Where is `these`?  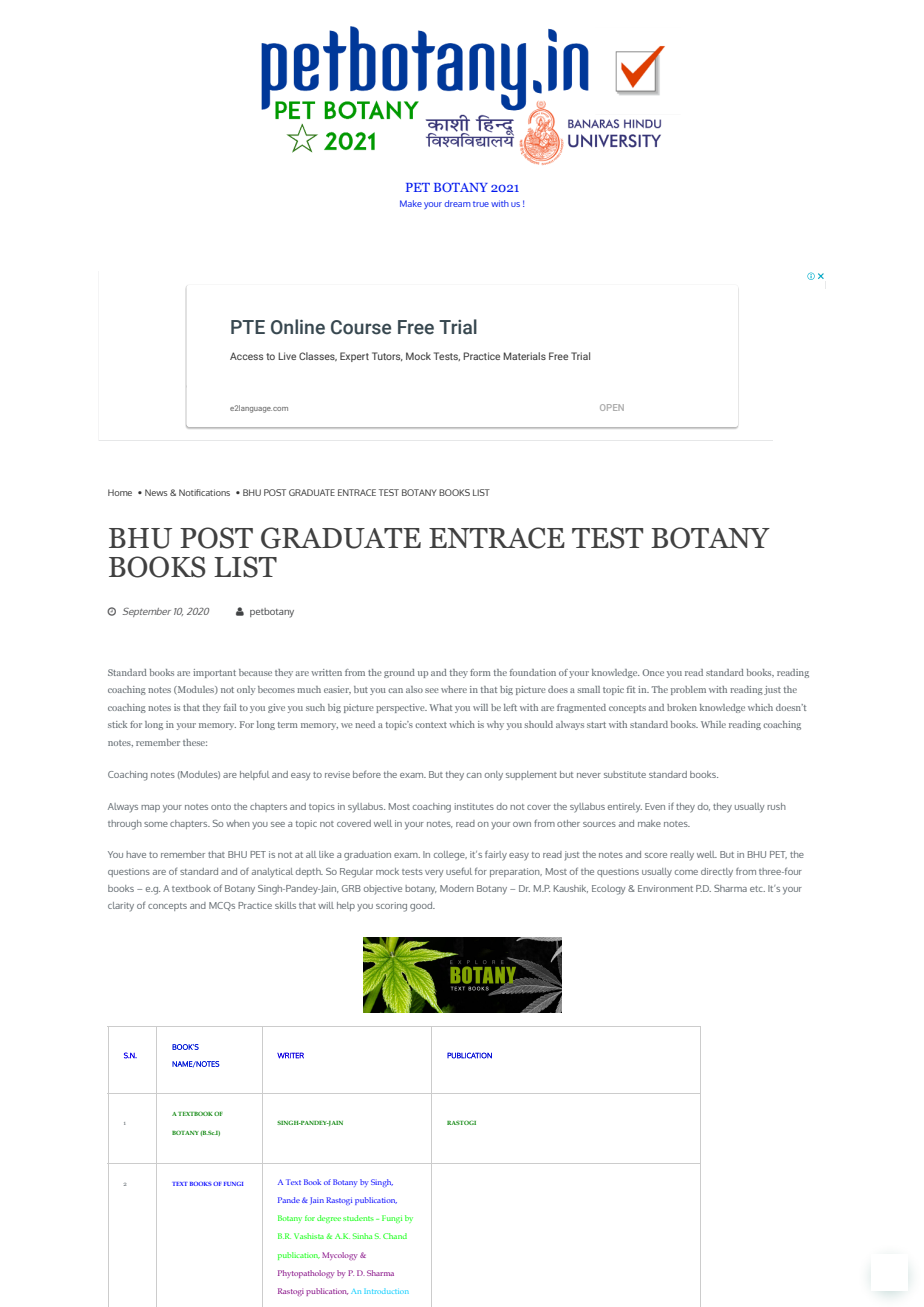 these is located at coordinates (195, 742).
